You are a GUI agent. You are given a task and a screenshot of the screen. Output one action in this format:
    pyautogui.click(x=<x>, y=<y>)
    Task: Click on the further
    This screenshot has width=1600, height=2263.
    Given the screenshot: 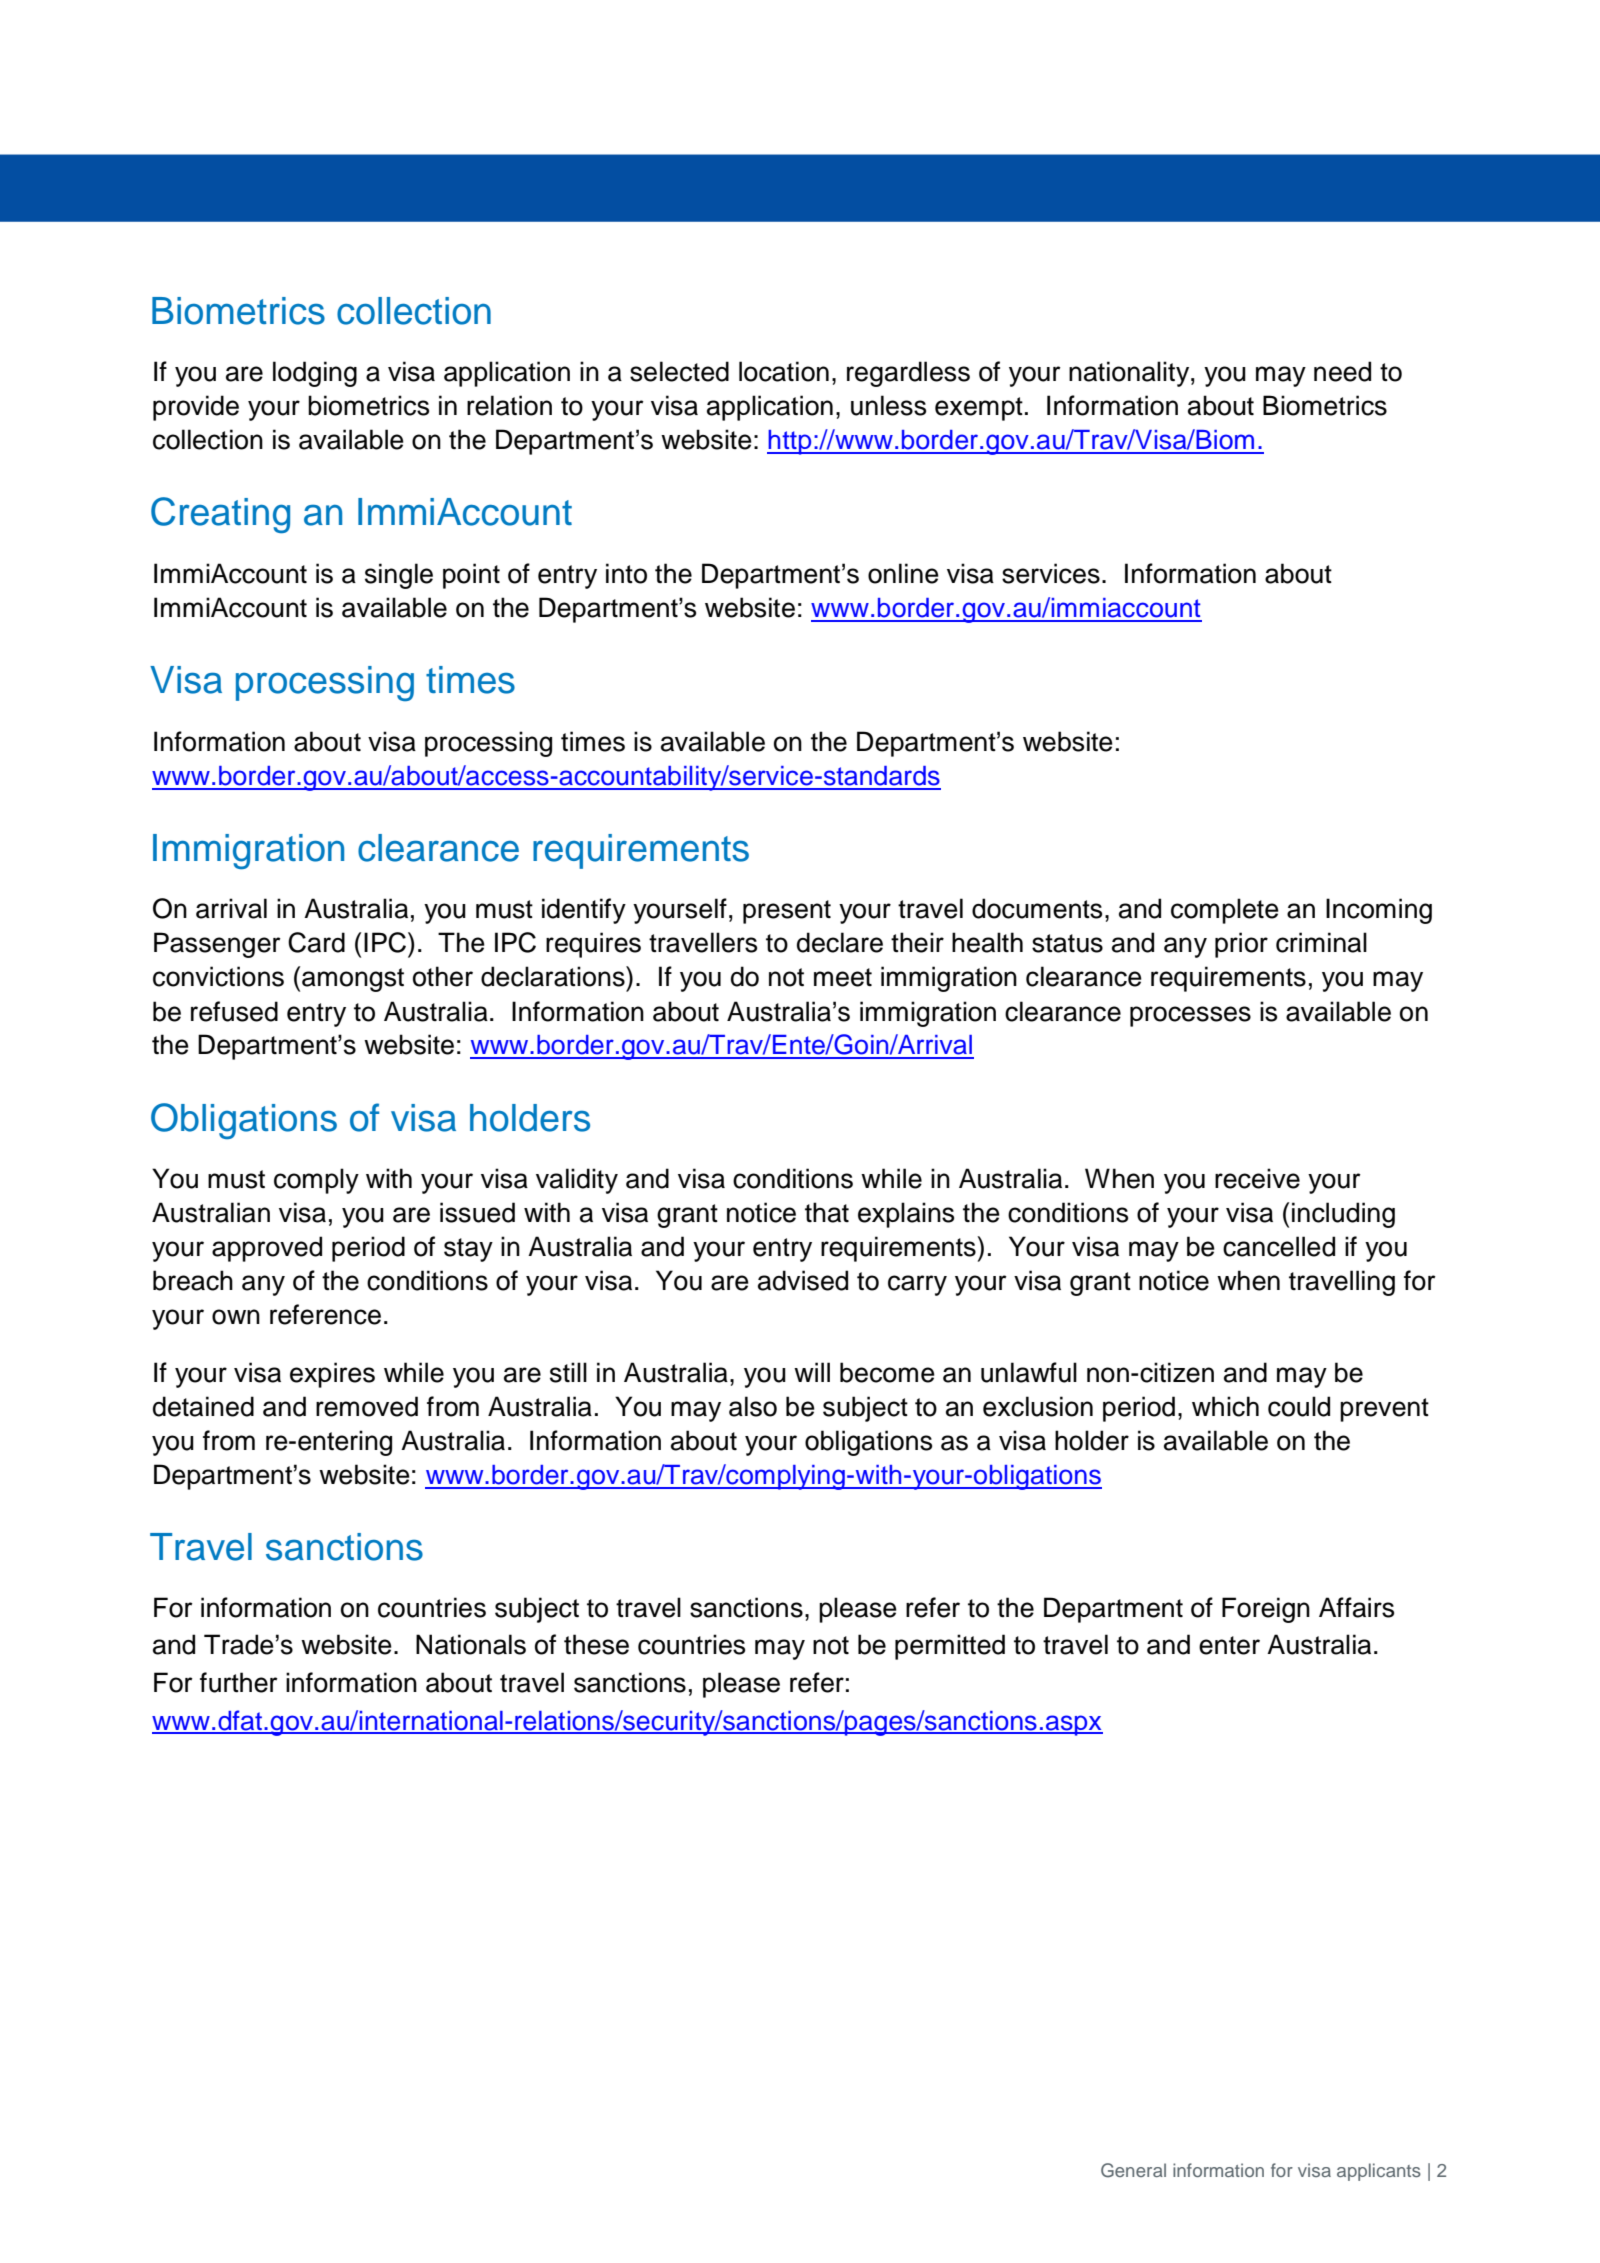 What is the action you would take?
    pyautogui.click(x=239, y=1682)
